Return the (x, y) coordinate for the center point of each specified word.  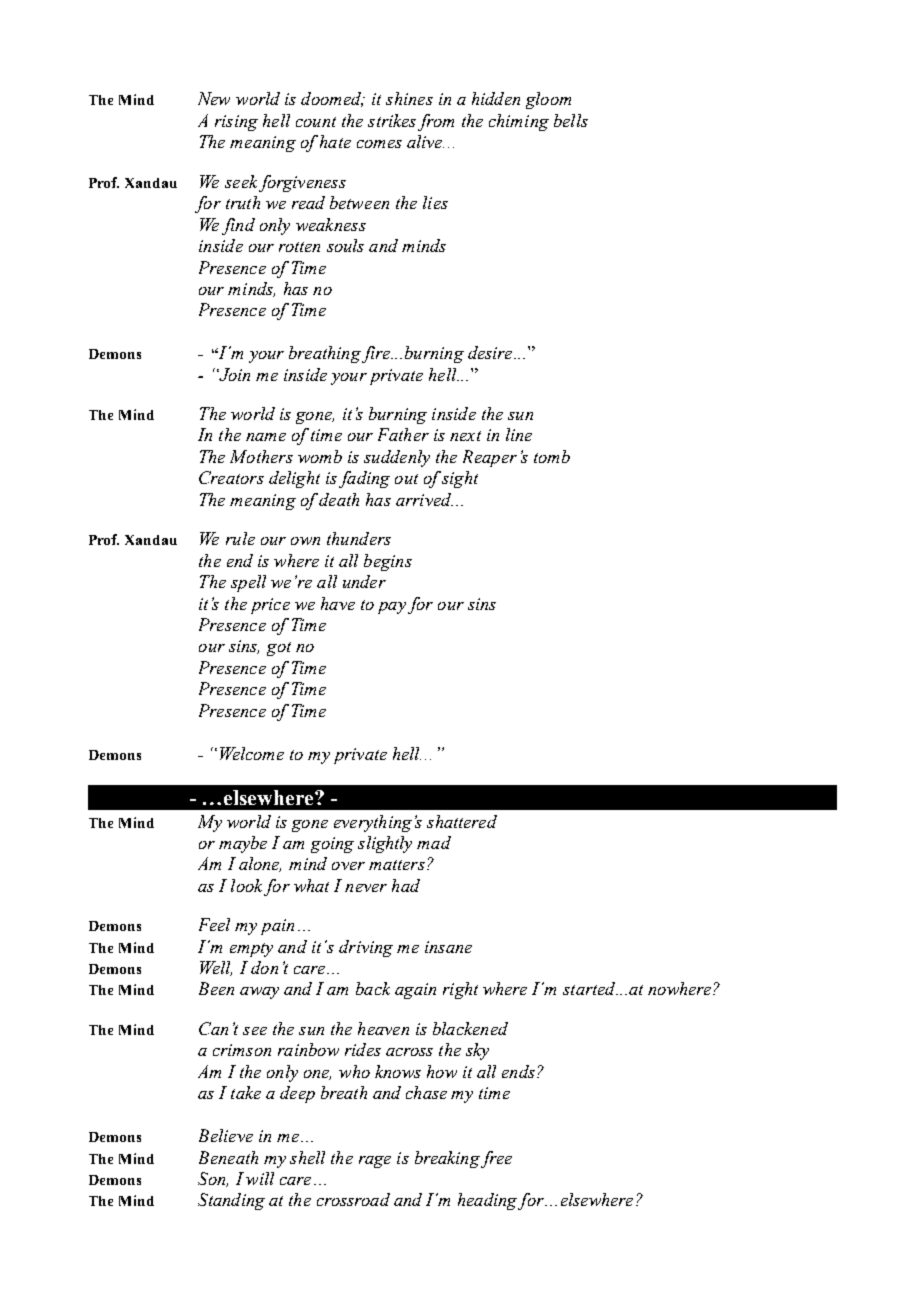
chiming (519, 122)
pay (392, 608)
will (260, 1178)
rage (375, 1162)
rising (236, 123)
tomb (552, 456)
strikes (392, 120)
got (279, 649)
